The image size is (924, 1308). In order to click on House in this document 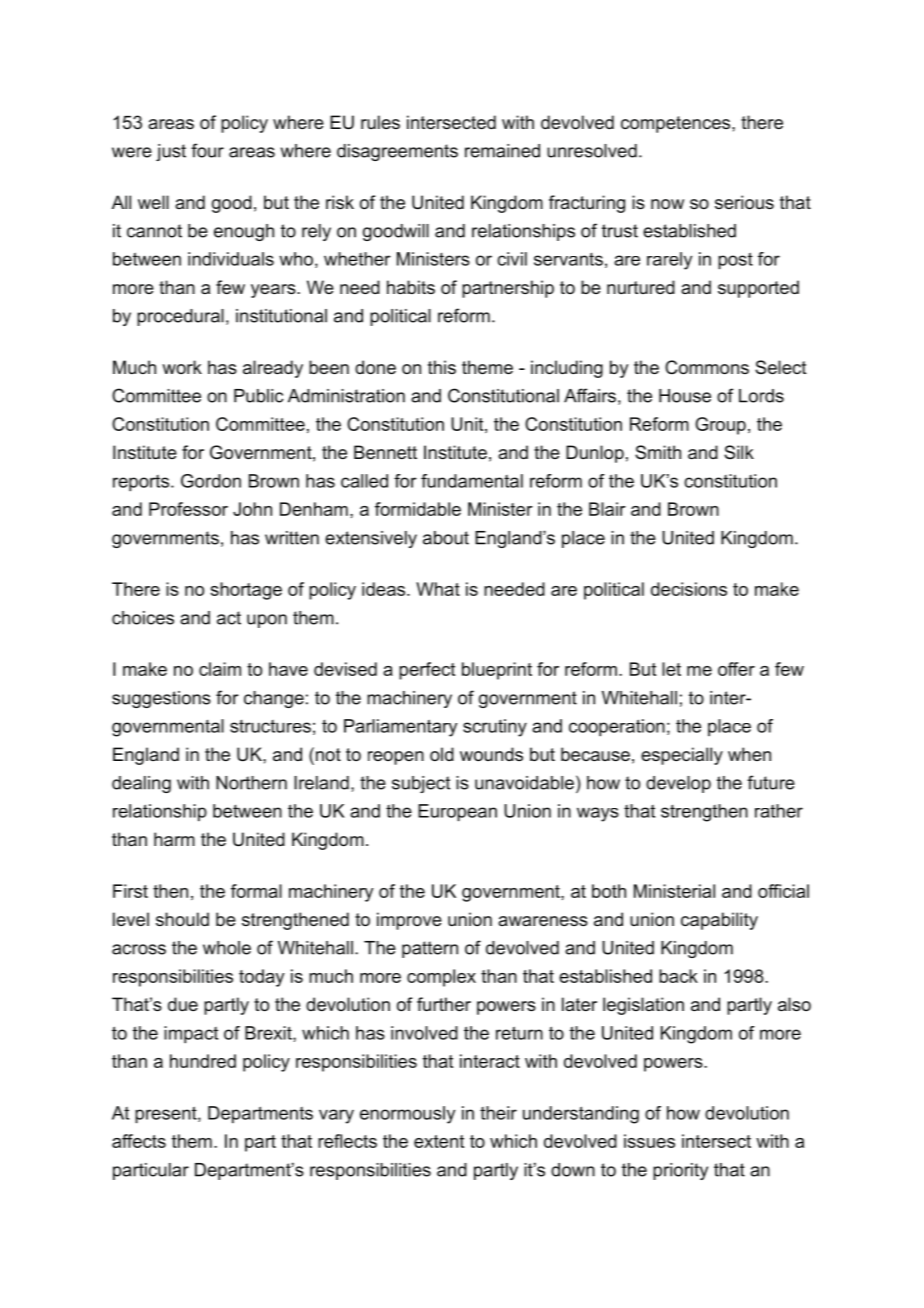, I will do `click(685, 396)`.
